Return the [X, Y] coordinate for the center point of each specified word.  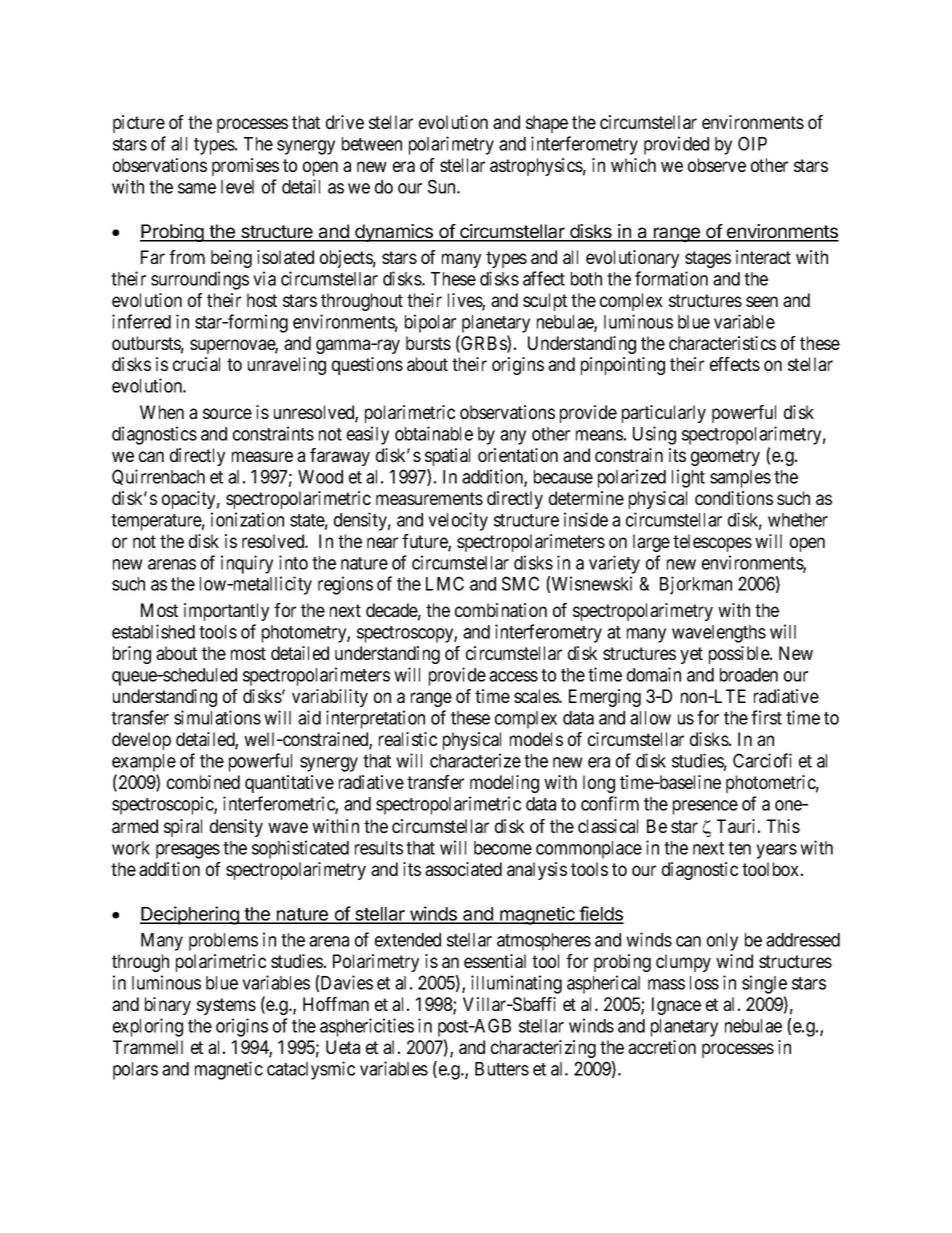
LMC [445, 583]
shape [547, 124]
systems [226, 1006]
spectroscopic [163, 805]
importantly [226, 612]
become [503, 848]
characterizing [543, 1049]
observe [717, 165]
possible [740, 655]
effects [735, 364]
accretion [662, 1047]
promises [245, 167]
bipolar [430, 323]
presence [705, 807]
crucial [196, 364]
